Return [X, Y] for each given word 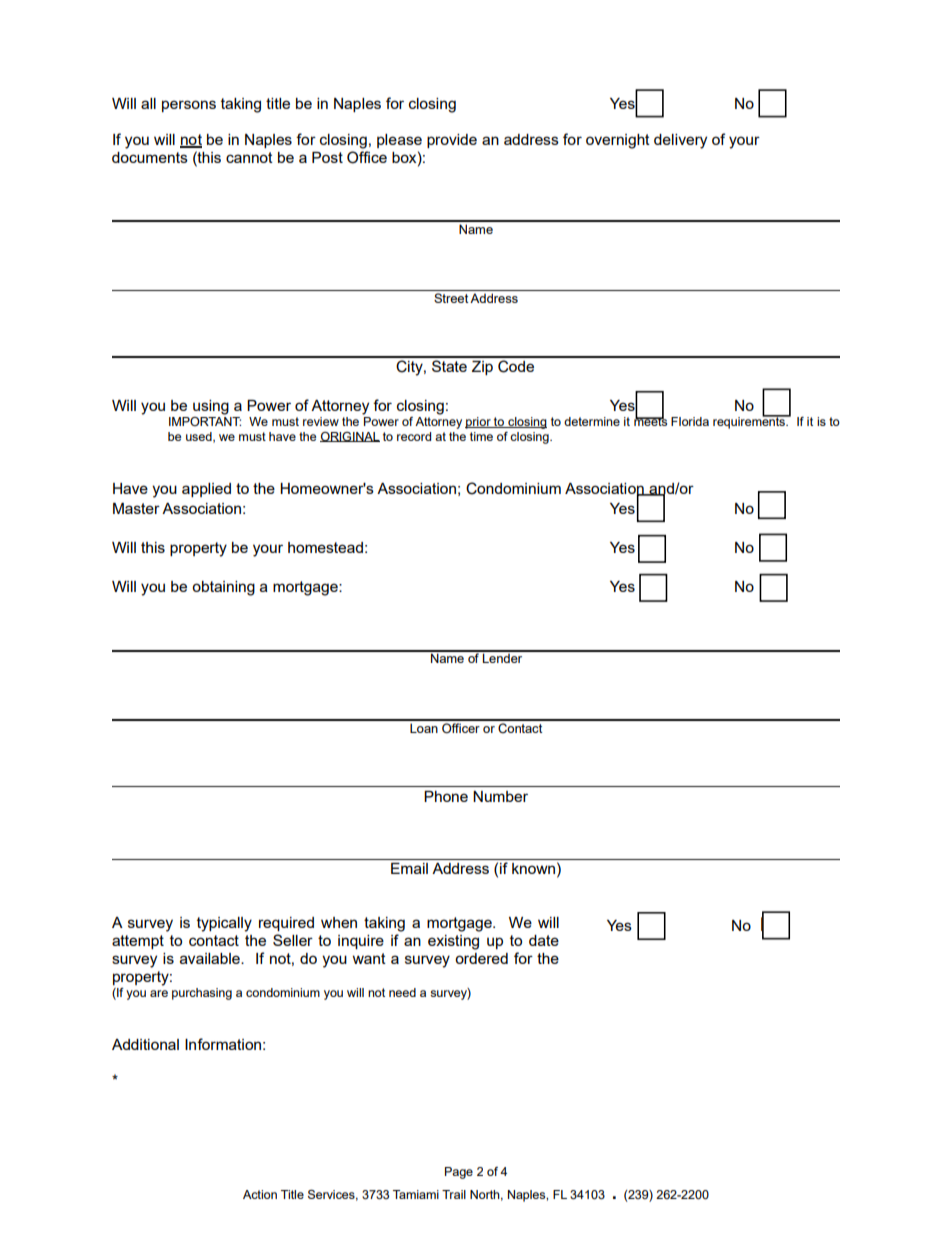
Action [260, 1194]
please [399, 141]
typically [224, 924]
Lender [503, 657]
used [200, 437]
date [544, 940]
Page [459, 1173]
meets [650, 420]
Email [409, 868]
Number [500, 796]
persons [189, 106]
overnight [618, 141]
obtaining [223, 588]
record [414, 436]
